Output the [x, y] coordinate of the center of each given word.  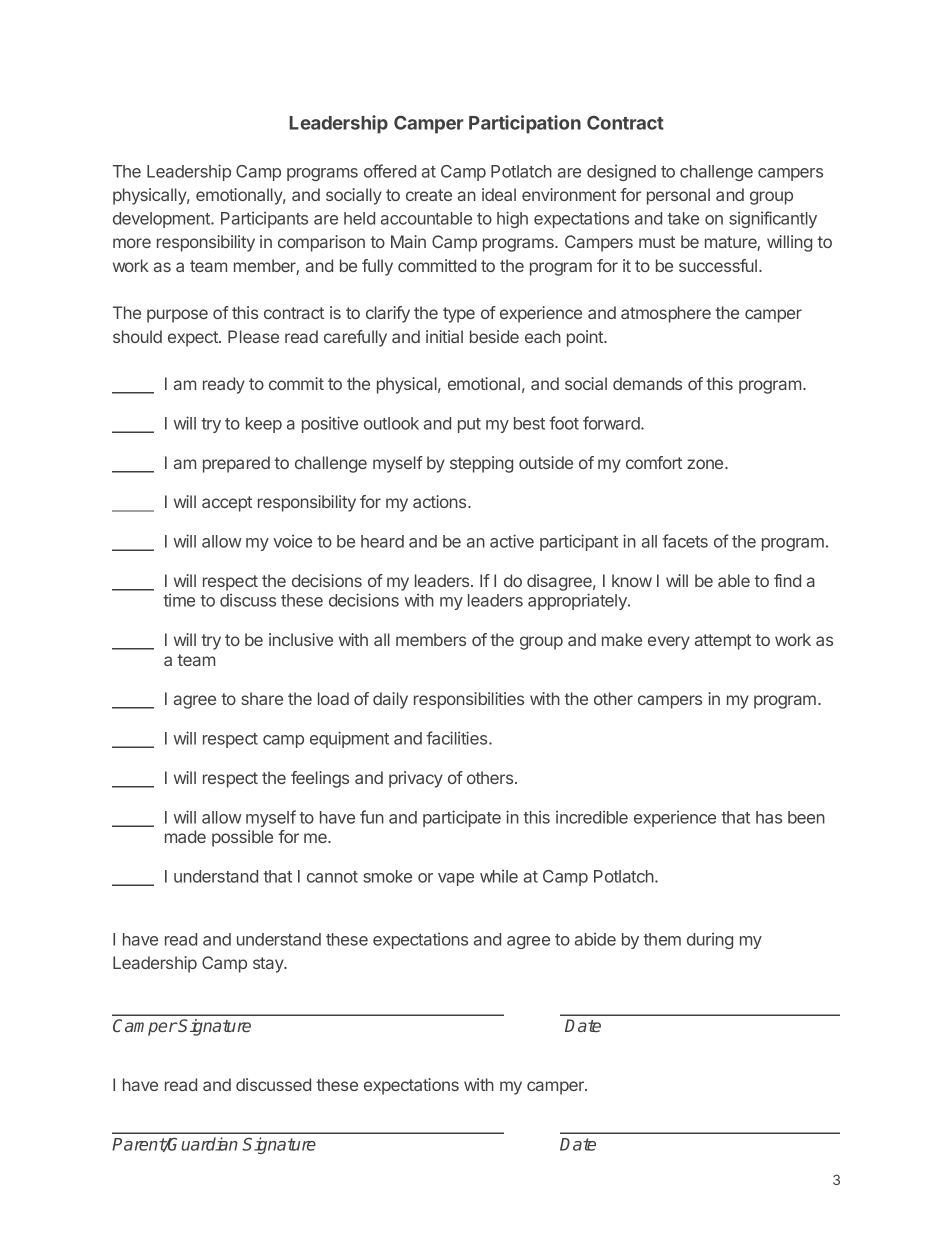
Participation [525, 124]
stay [269, 965]
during [710, 940]
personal [678, 196]
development [162, 220]
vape [456, 879]
